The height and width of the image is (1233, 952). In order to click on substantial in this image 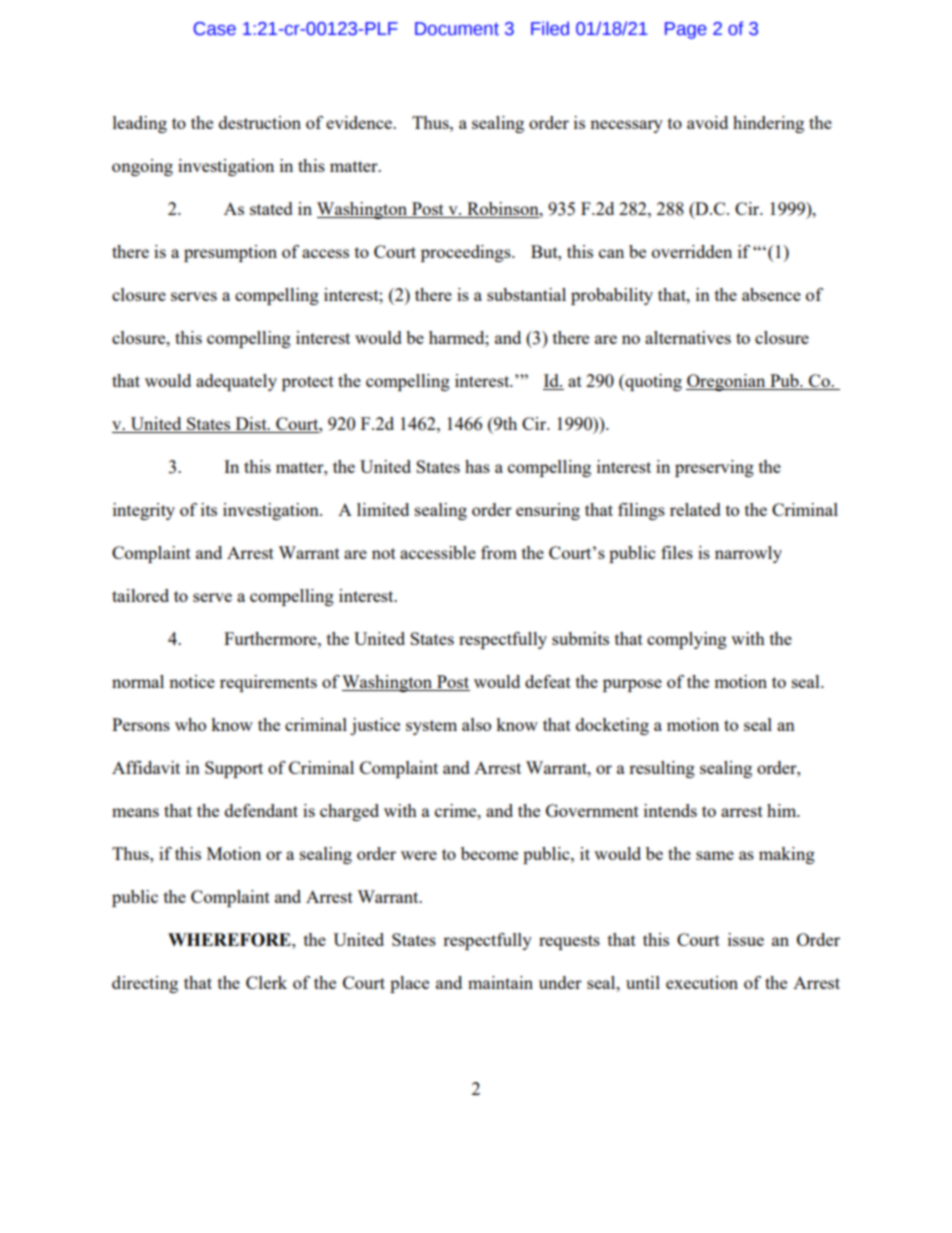, I will do `click(526, 294)`.
